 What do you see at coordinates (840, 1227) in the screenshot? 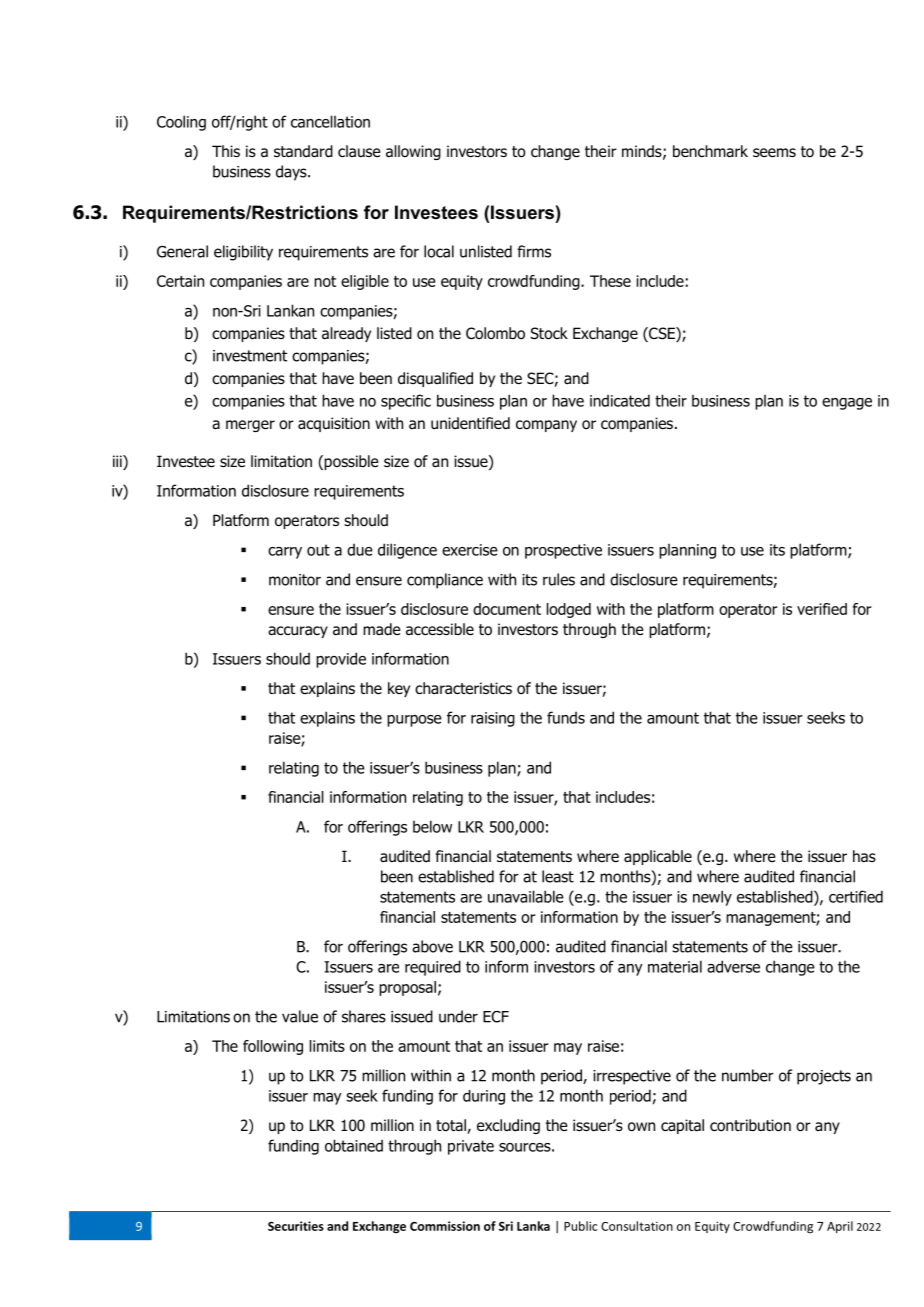
I see `April` at bounding box center [840, 1227].
